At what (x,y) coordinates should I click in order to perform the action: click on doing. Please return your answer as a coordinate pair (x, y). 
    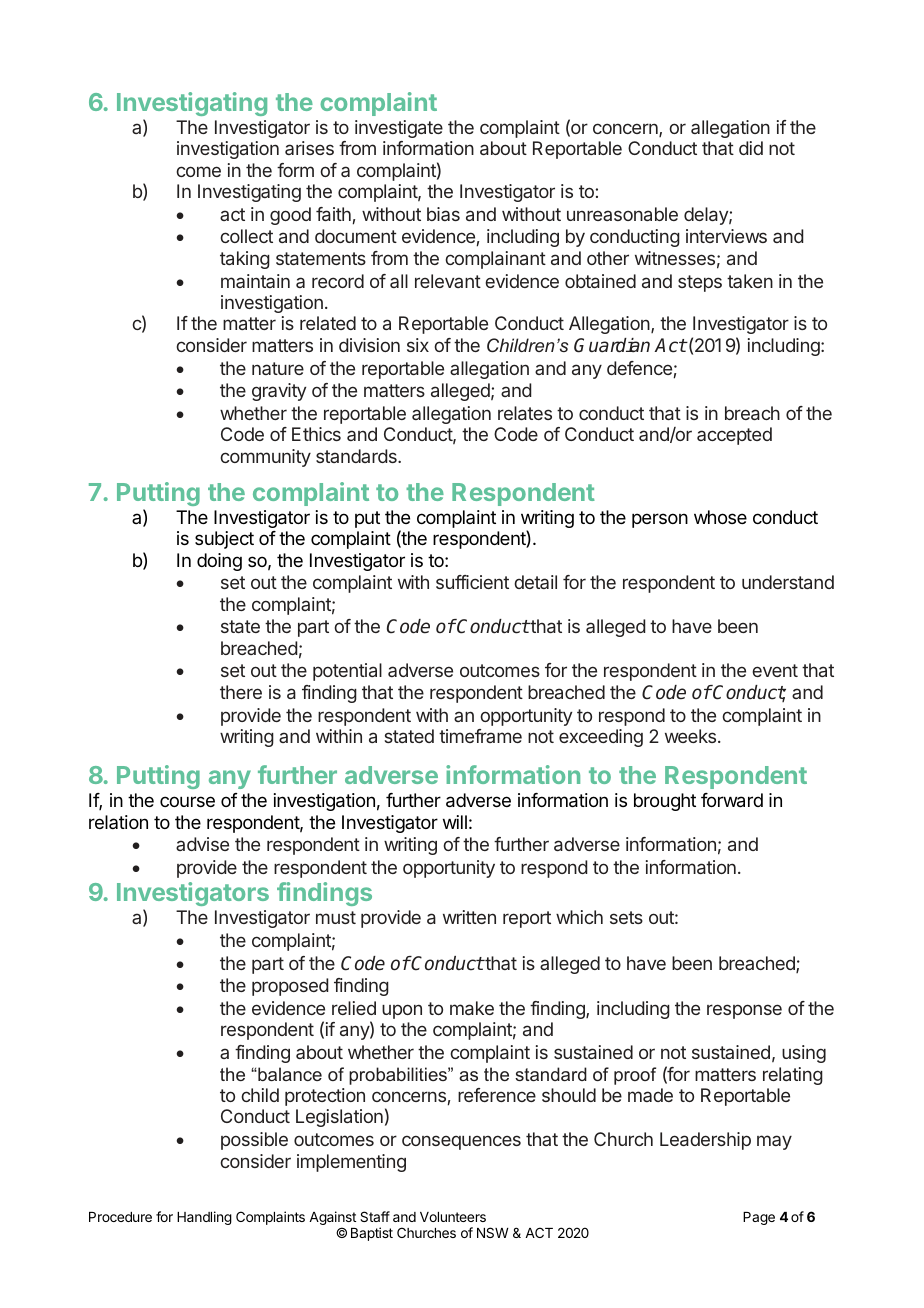
    Looking at the image, I should click on (219, 562).
